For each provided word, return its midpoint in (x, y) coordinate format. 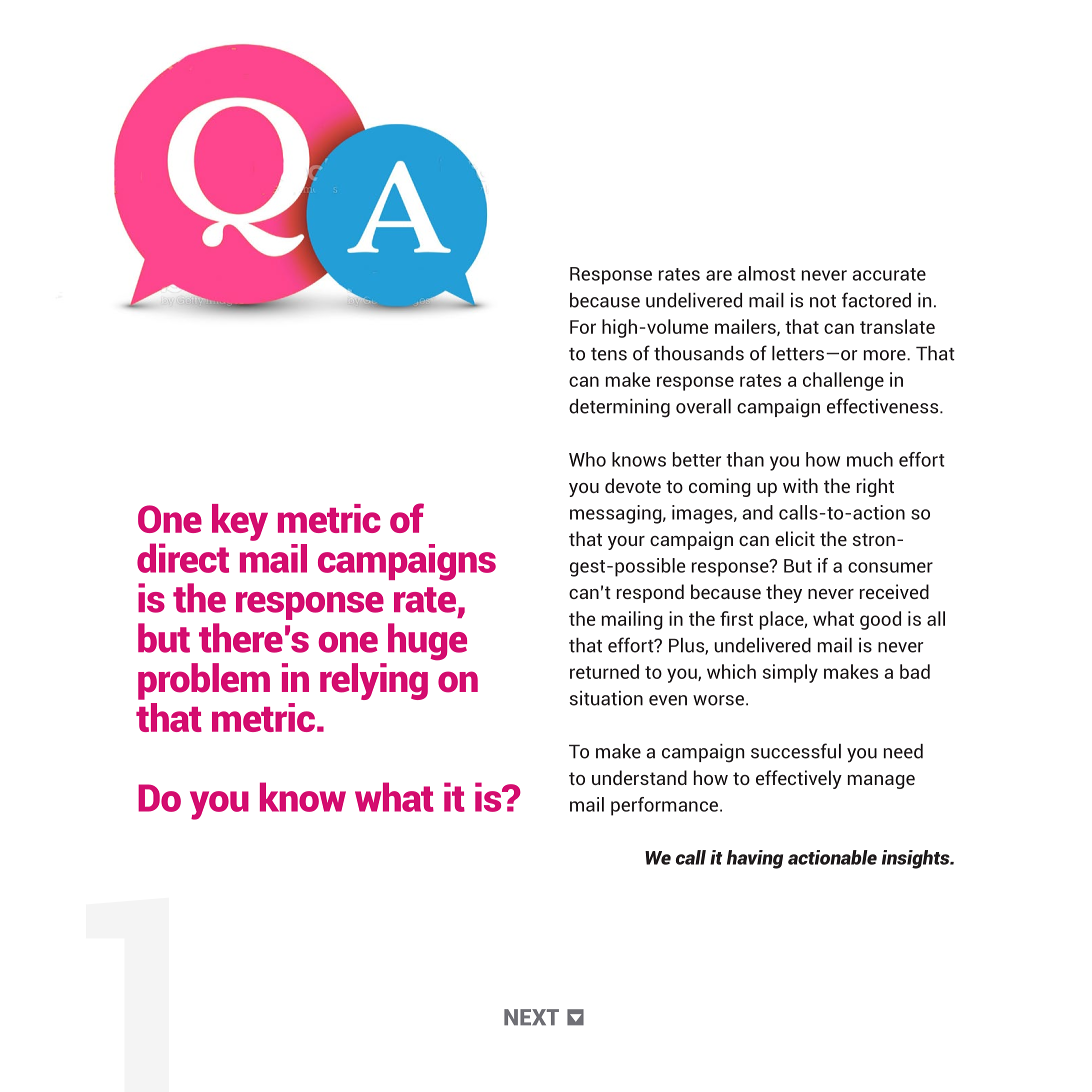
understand (639, 777)
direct (183, 558)
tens (609, 354)
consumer (890, 567)
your (626, 543)
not (823, 301)
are (719, 275)
